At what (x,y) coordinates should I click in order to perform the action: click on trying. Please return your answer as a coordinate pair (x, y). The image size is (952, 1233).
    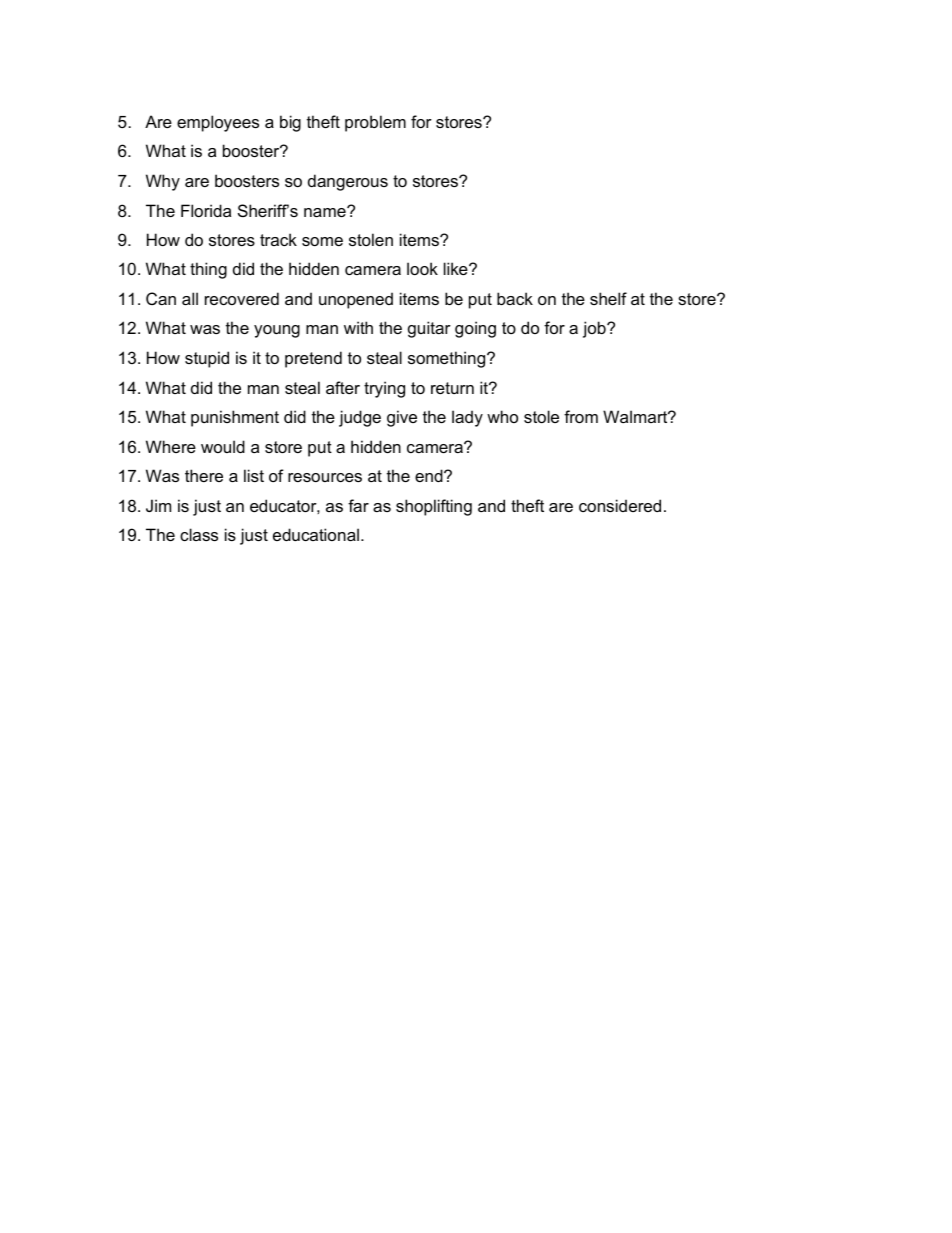
    Looking at the image, I should click on (384, 389).
